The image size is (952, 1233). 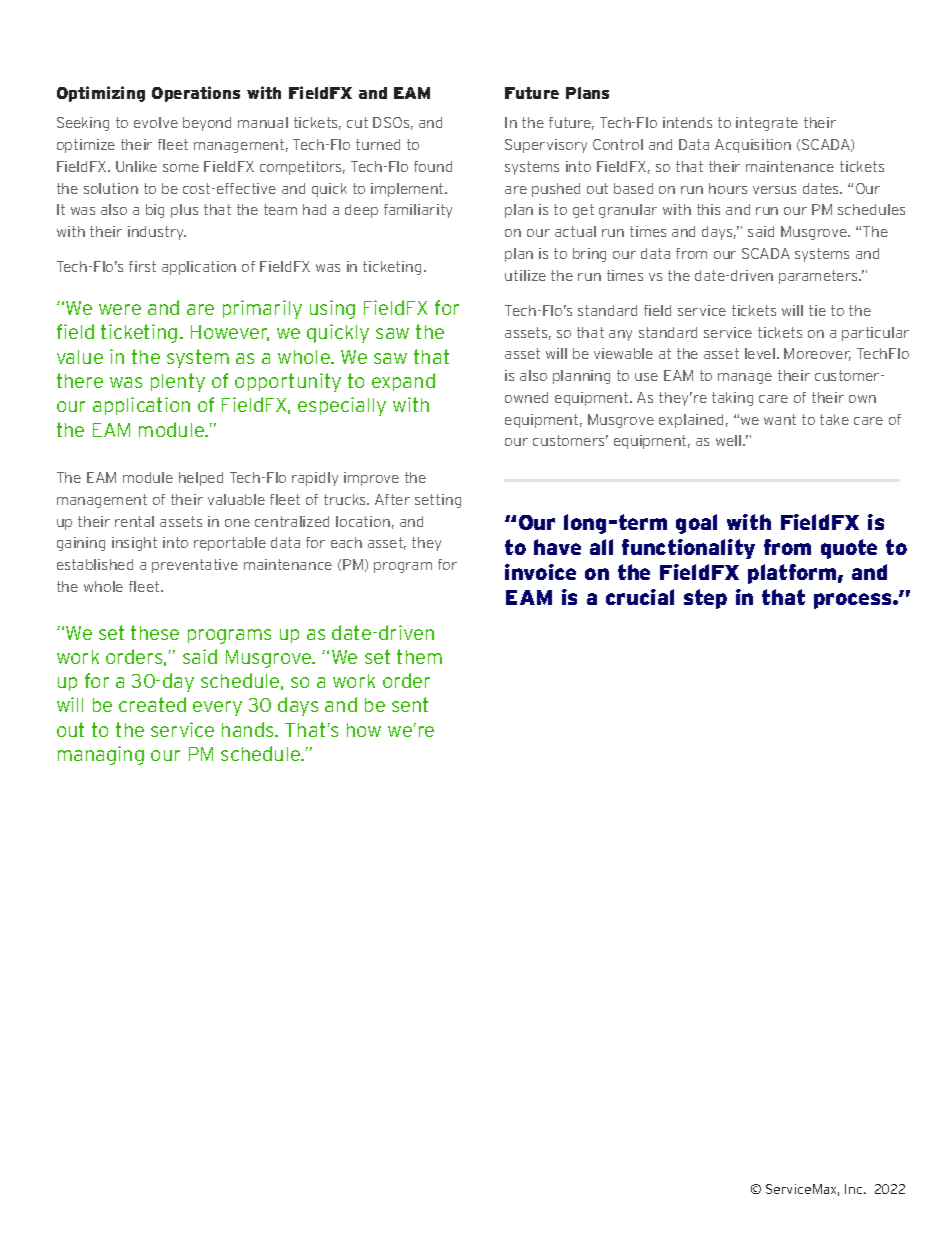 I want to click on well, so click(x=728, y=440).
